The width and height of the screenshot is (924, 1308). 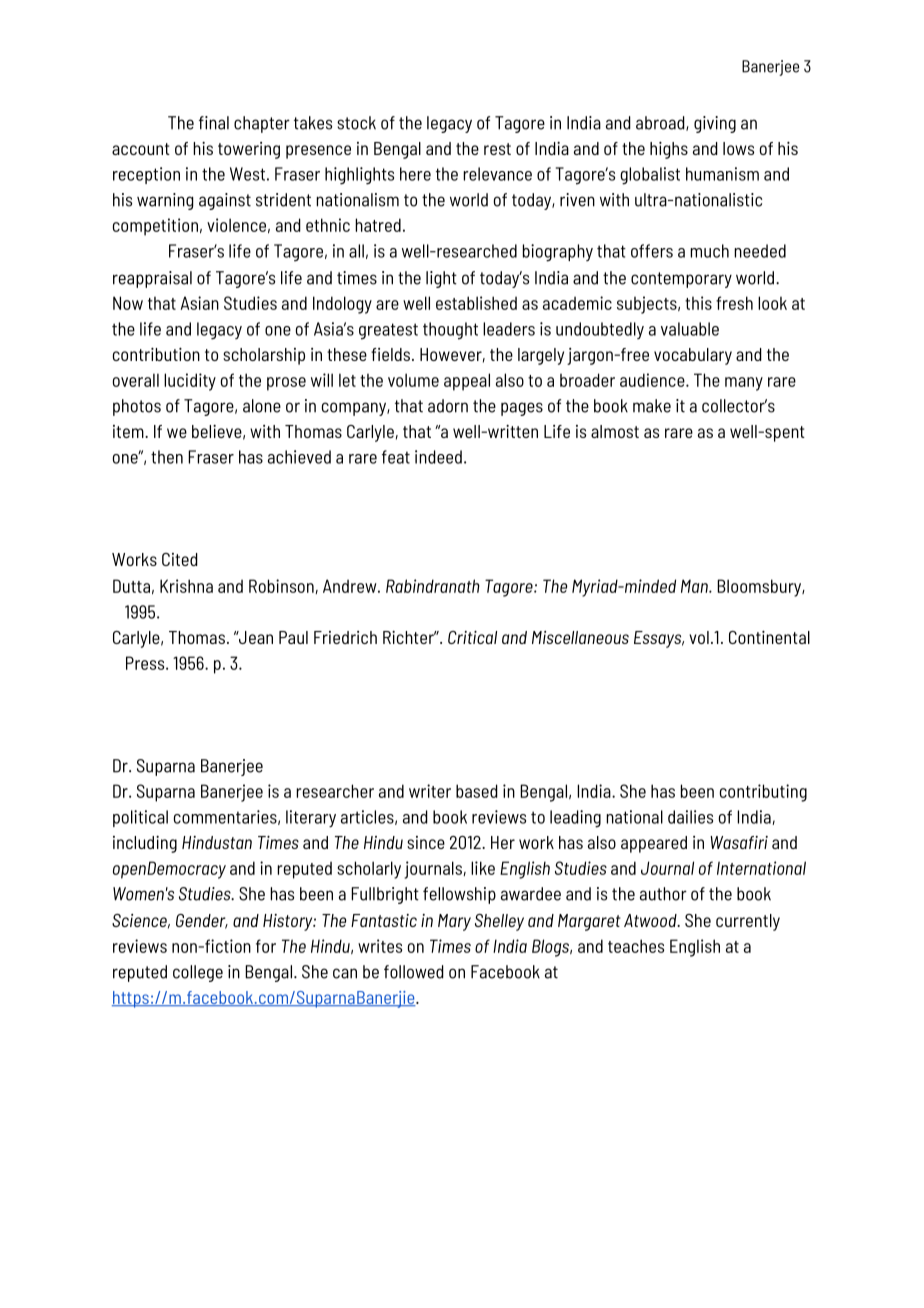 I want to click on adorn, so click(x=448, y=406).
